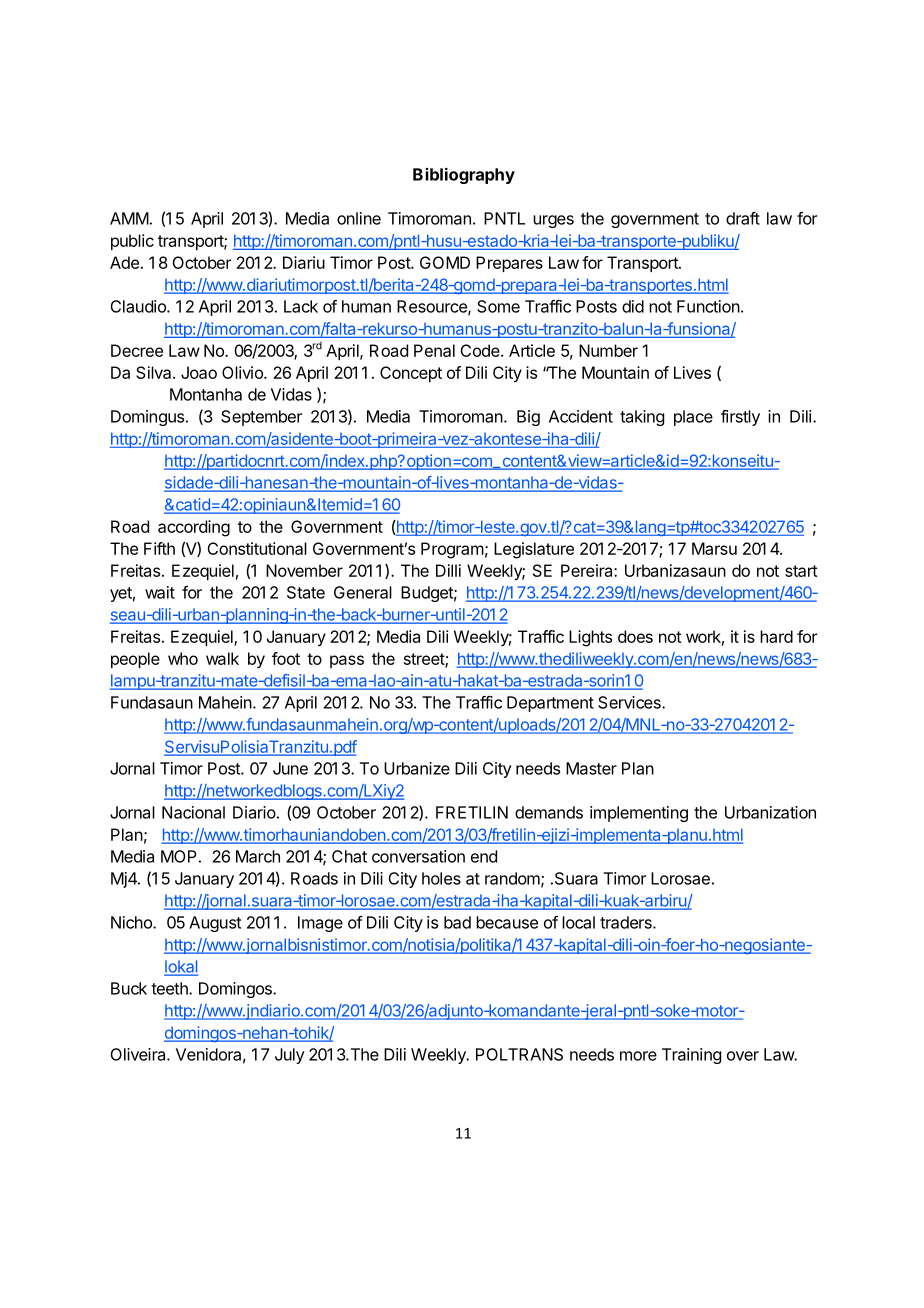 The width and height of the screenshot is (924, 1308). What do you see at coordinates (129, 218) in the screenshot?
I see `AMM` at bounding box center [129, 218].
